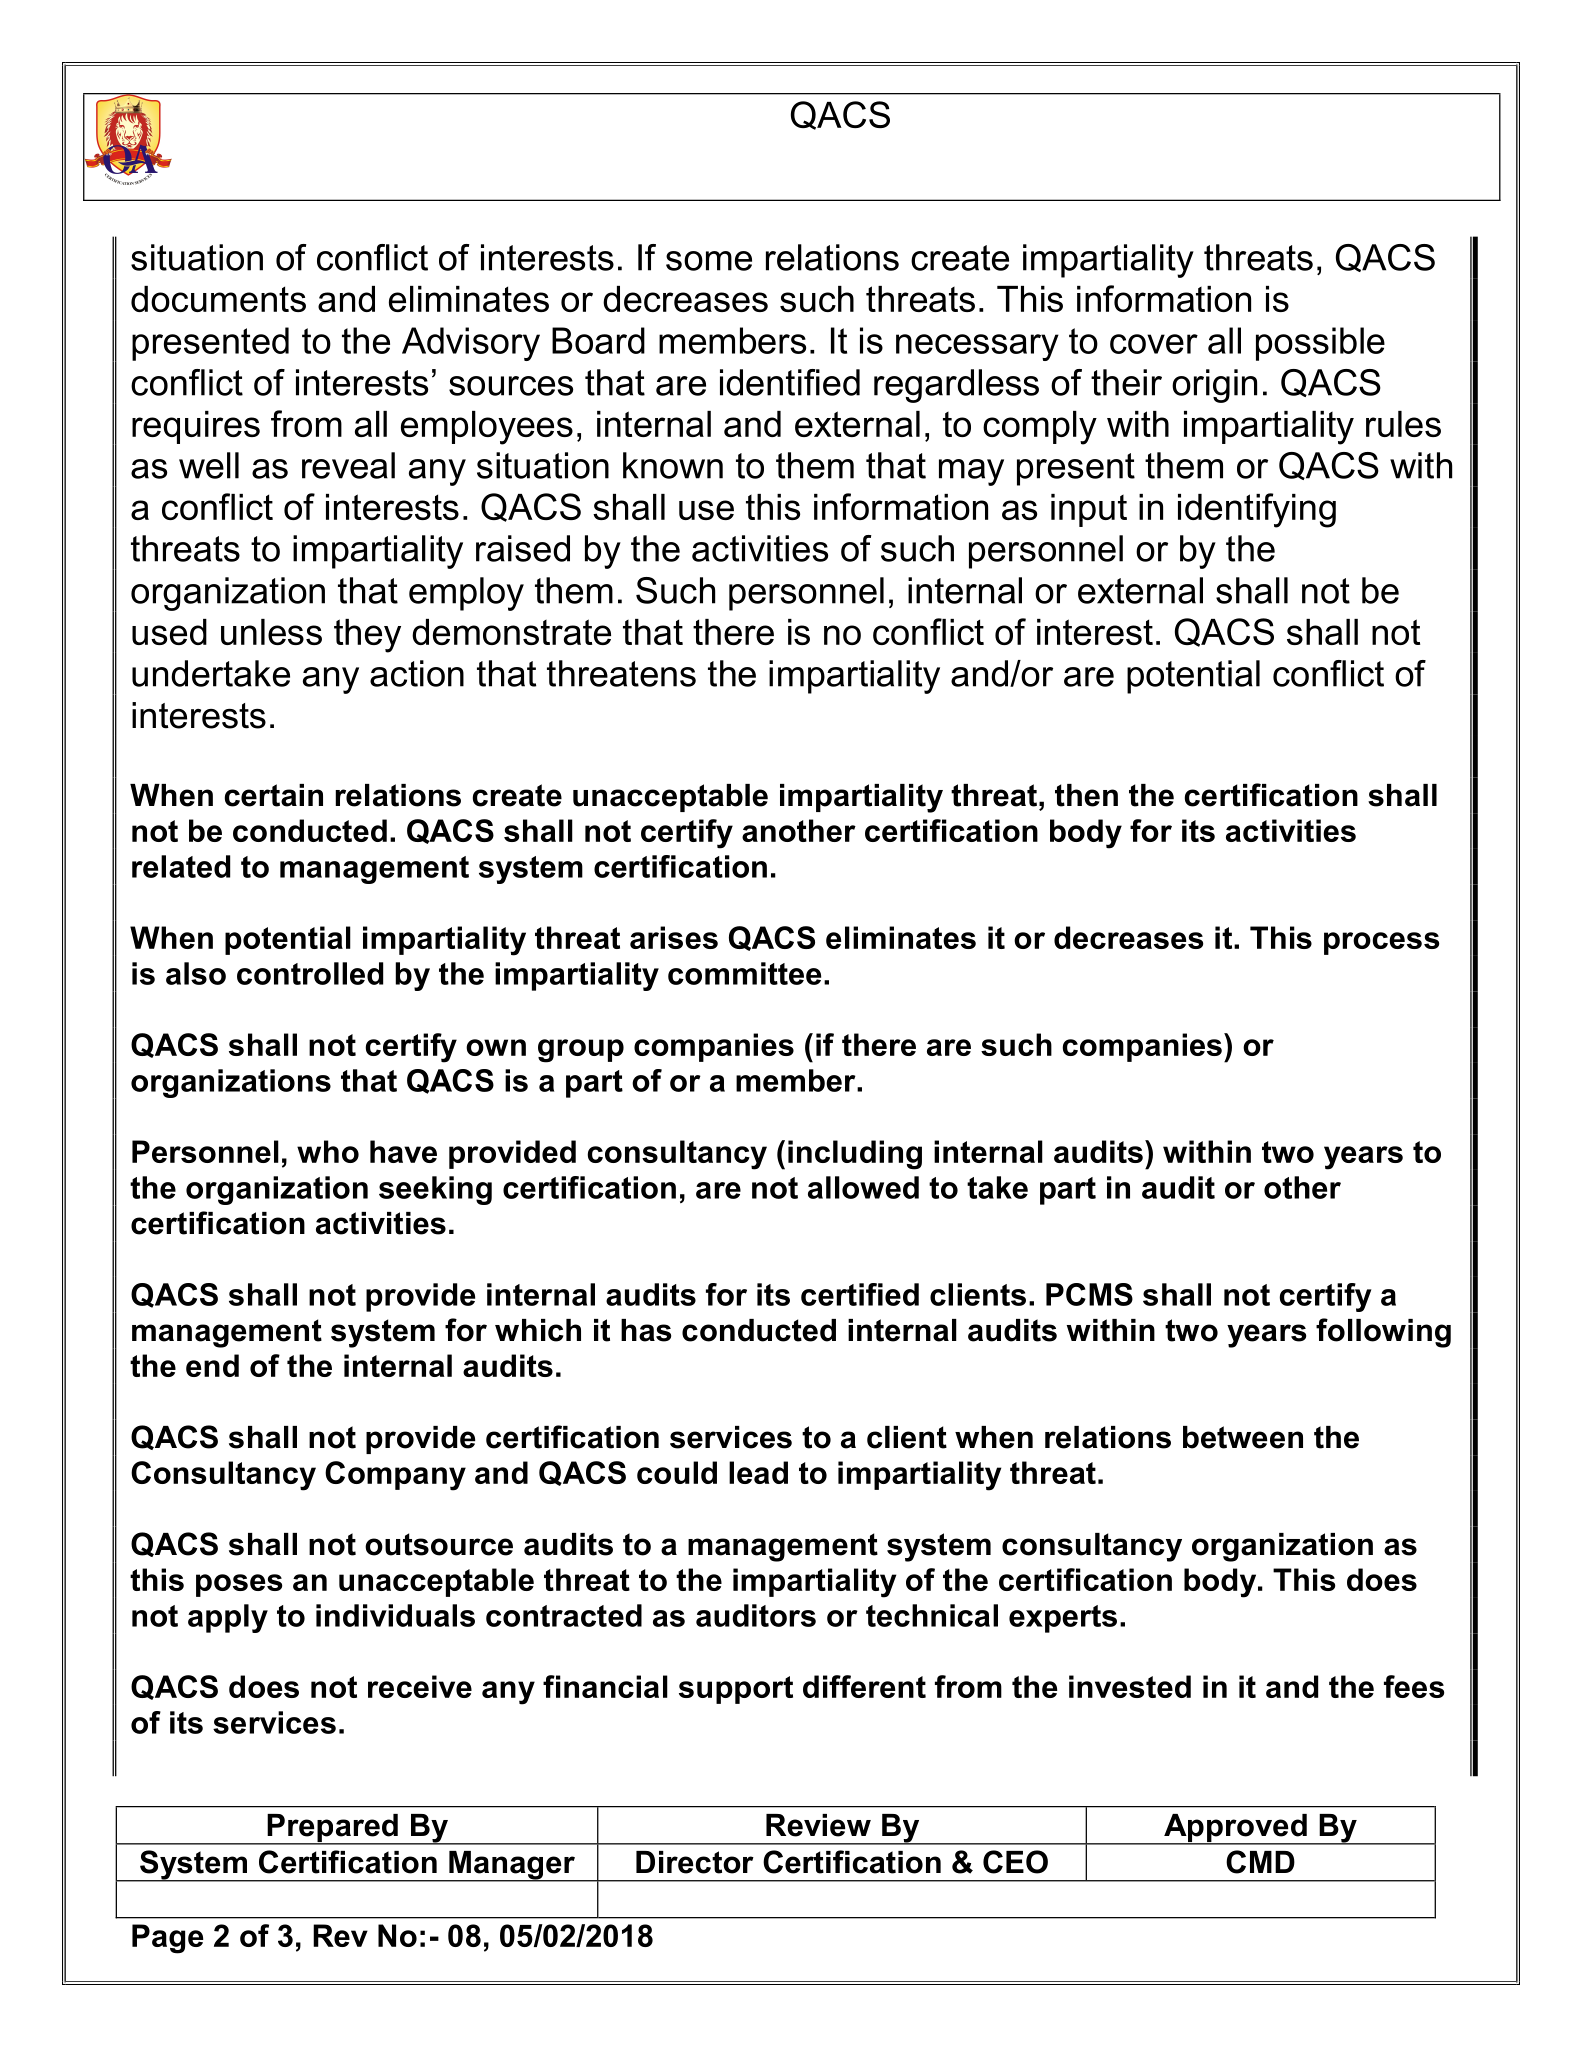  What do you see at coordinates (218, 299) in the screenshot?
I see `documents` at bounding box center [218, 299].
